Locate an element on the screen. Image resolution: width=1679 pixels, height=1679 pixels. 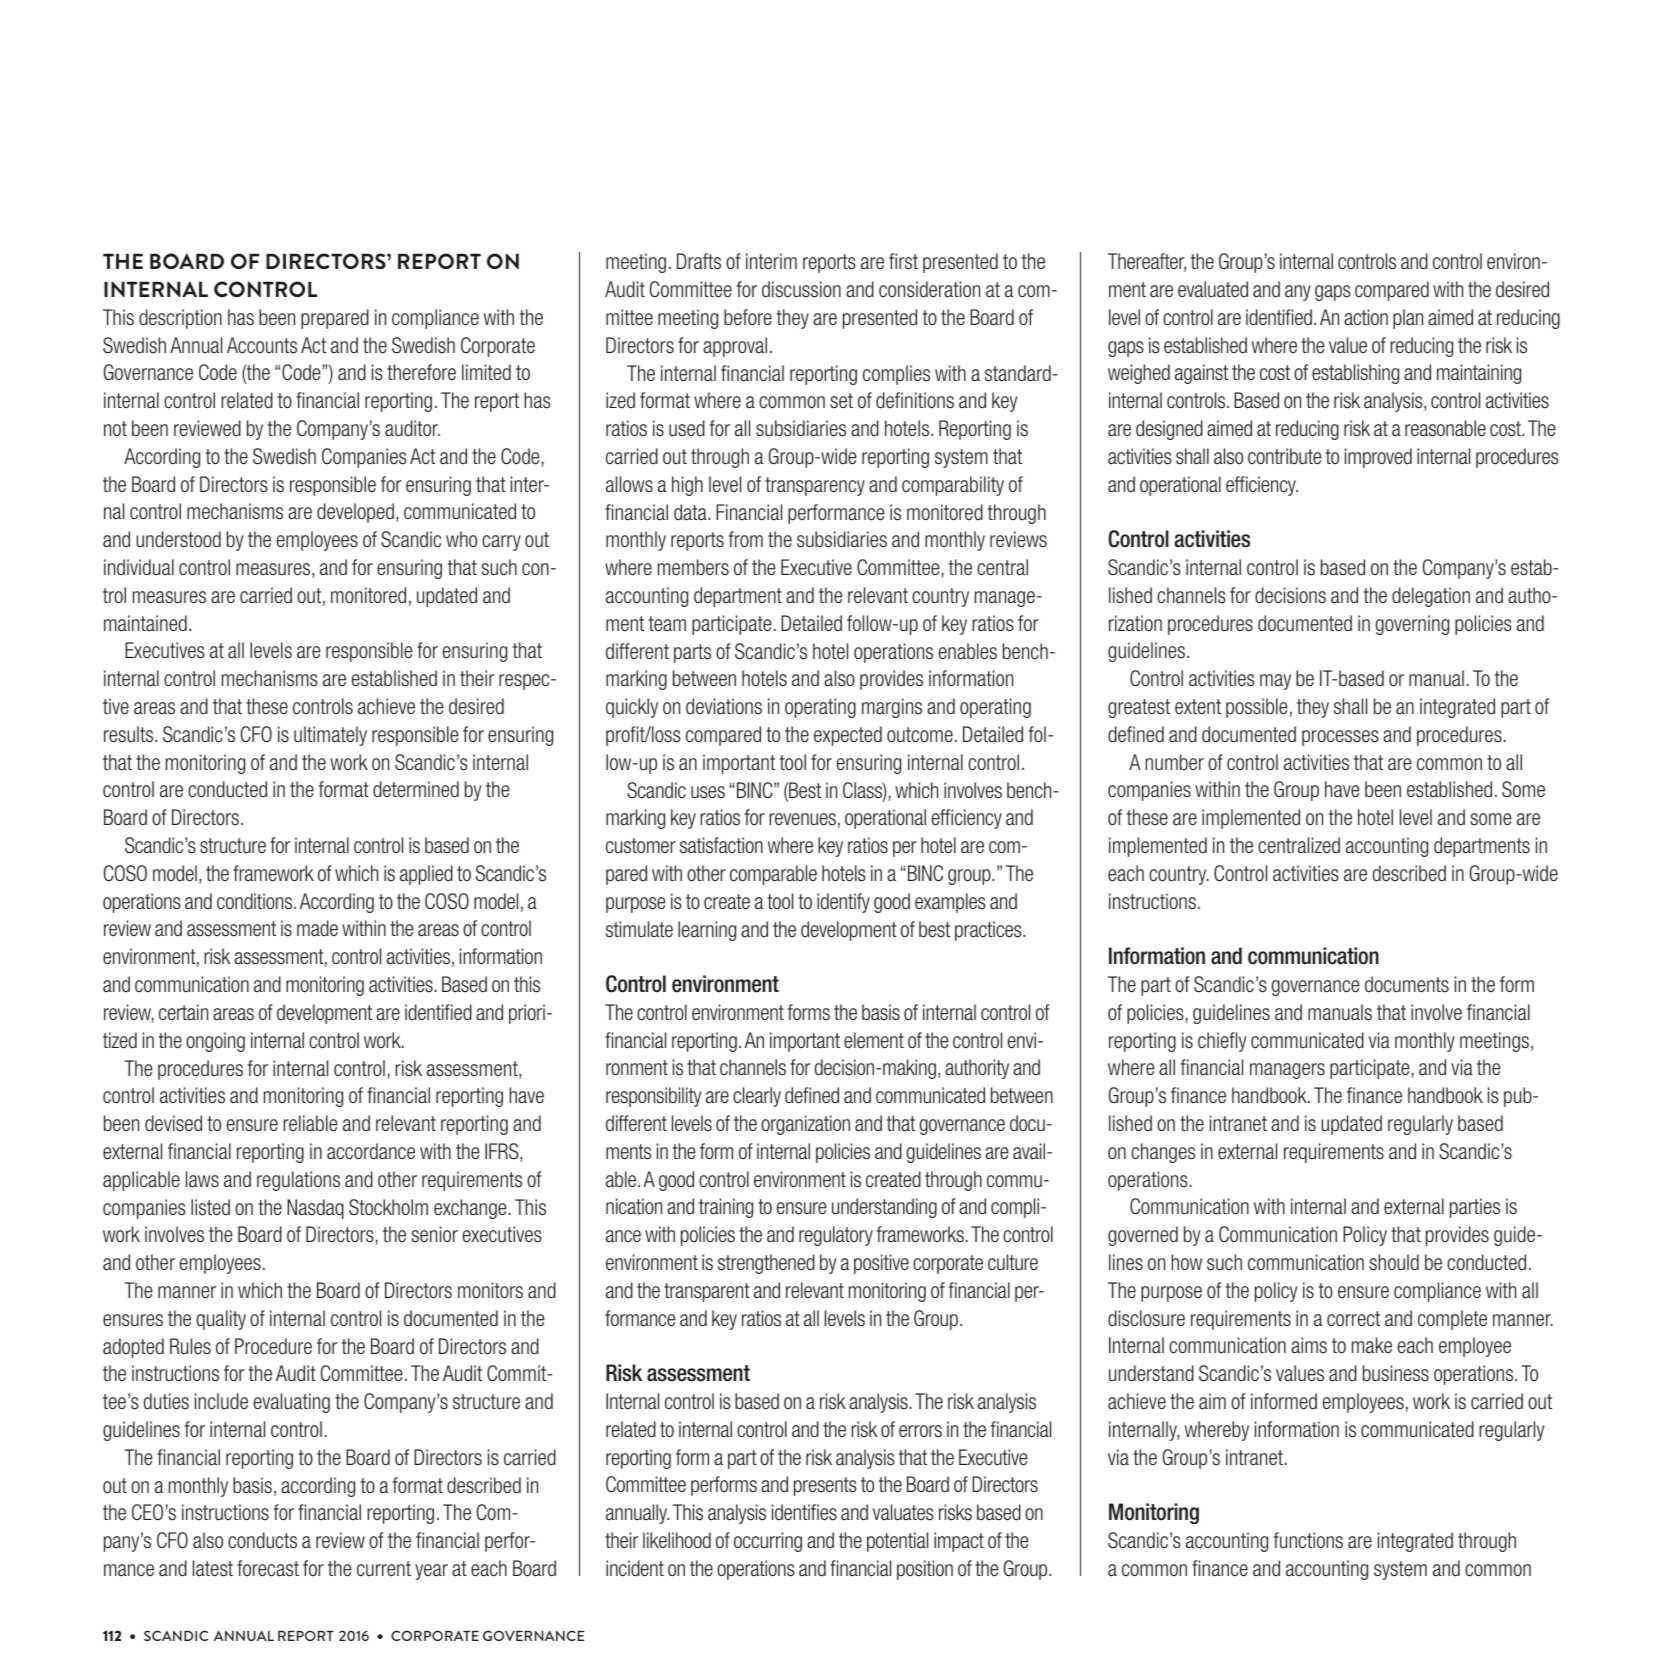
discussion is located at coordinates (801, 289).
